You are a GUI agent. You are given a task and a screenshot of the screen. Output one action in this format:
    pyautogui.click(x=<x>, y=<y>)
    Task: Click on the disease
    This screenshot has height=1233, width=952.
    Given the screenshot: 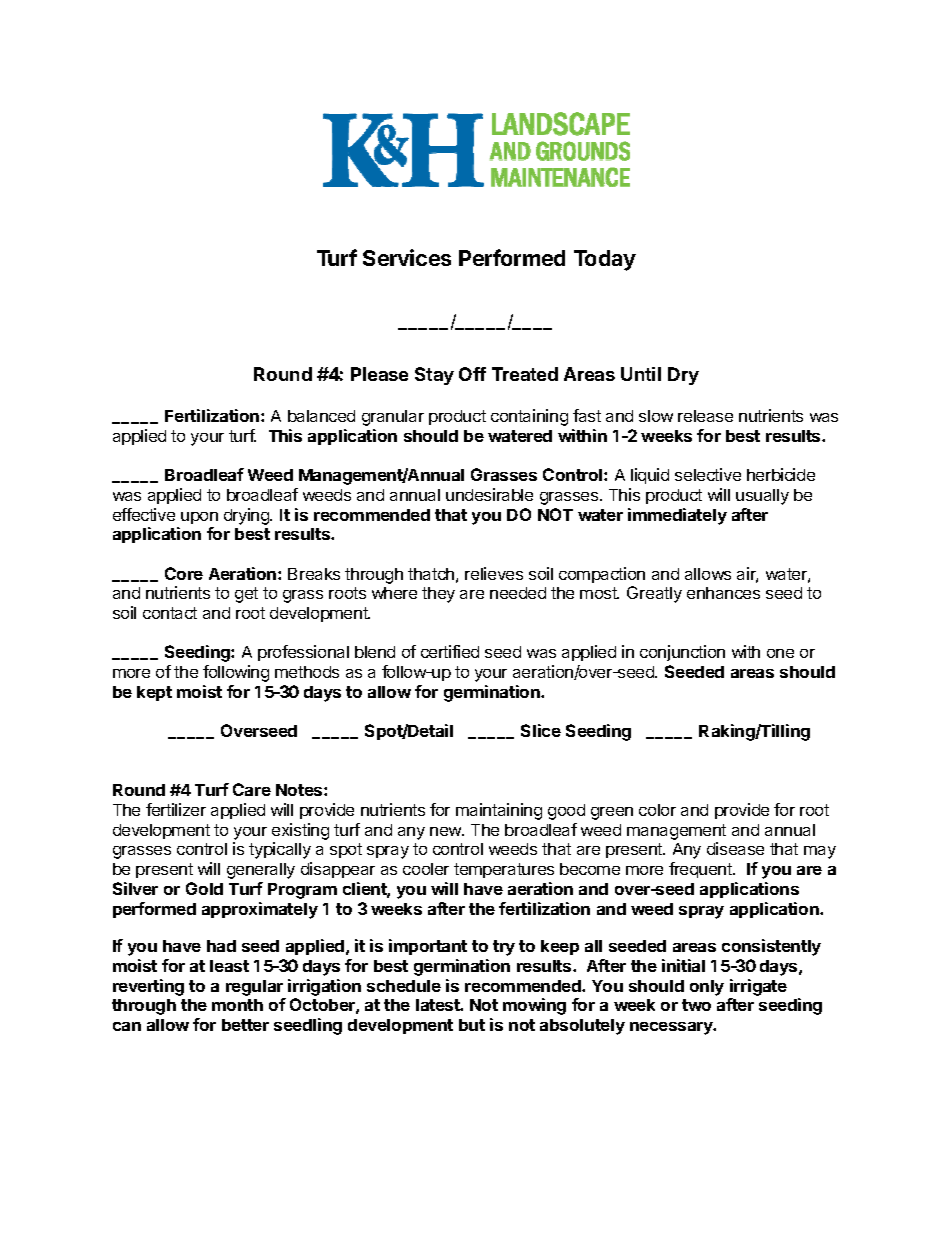 What is the action you would take?
    pyautogui.click(x=735, y=848)
